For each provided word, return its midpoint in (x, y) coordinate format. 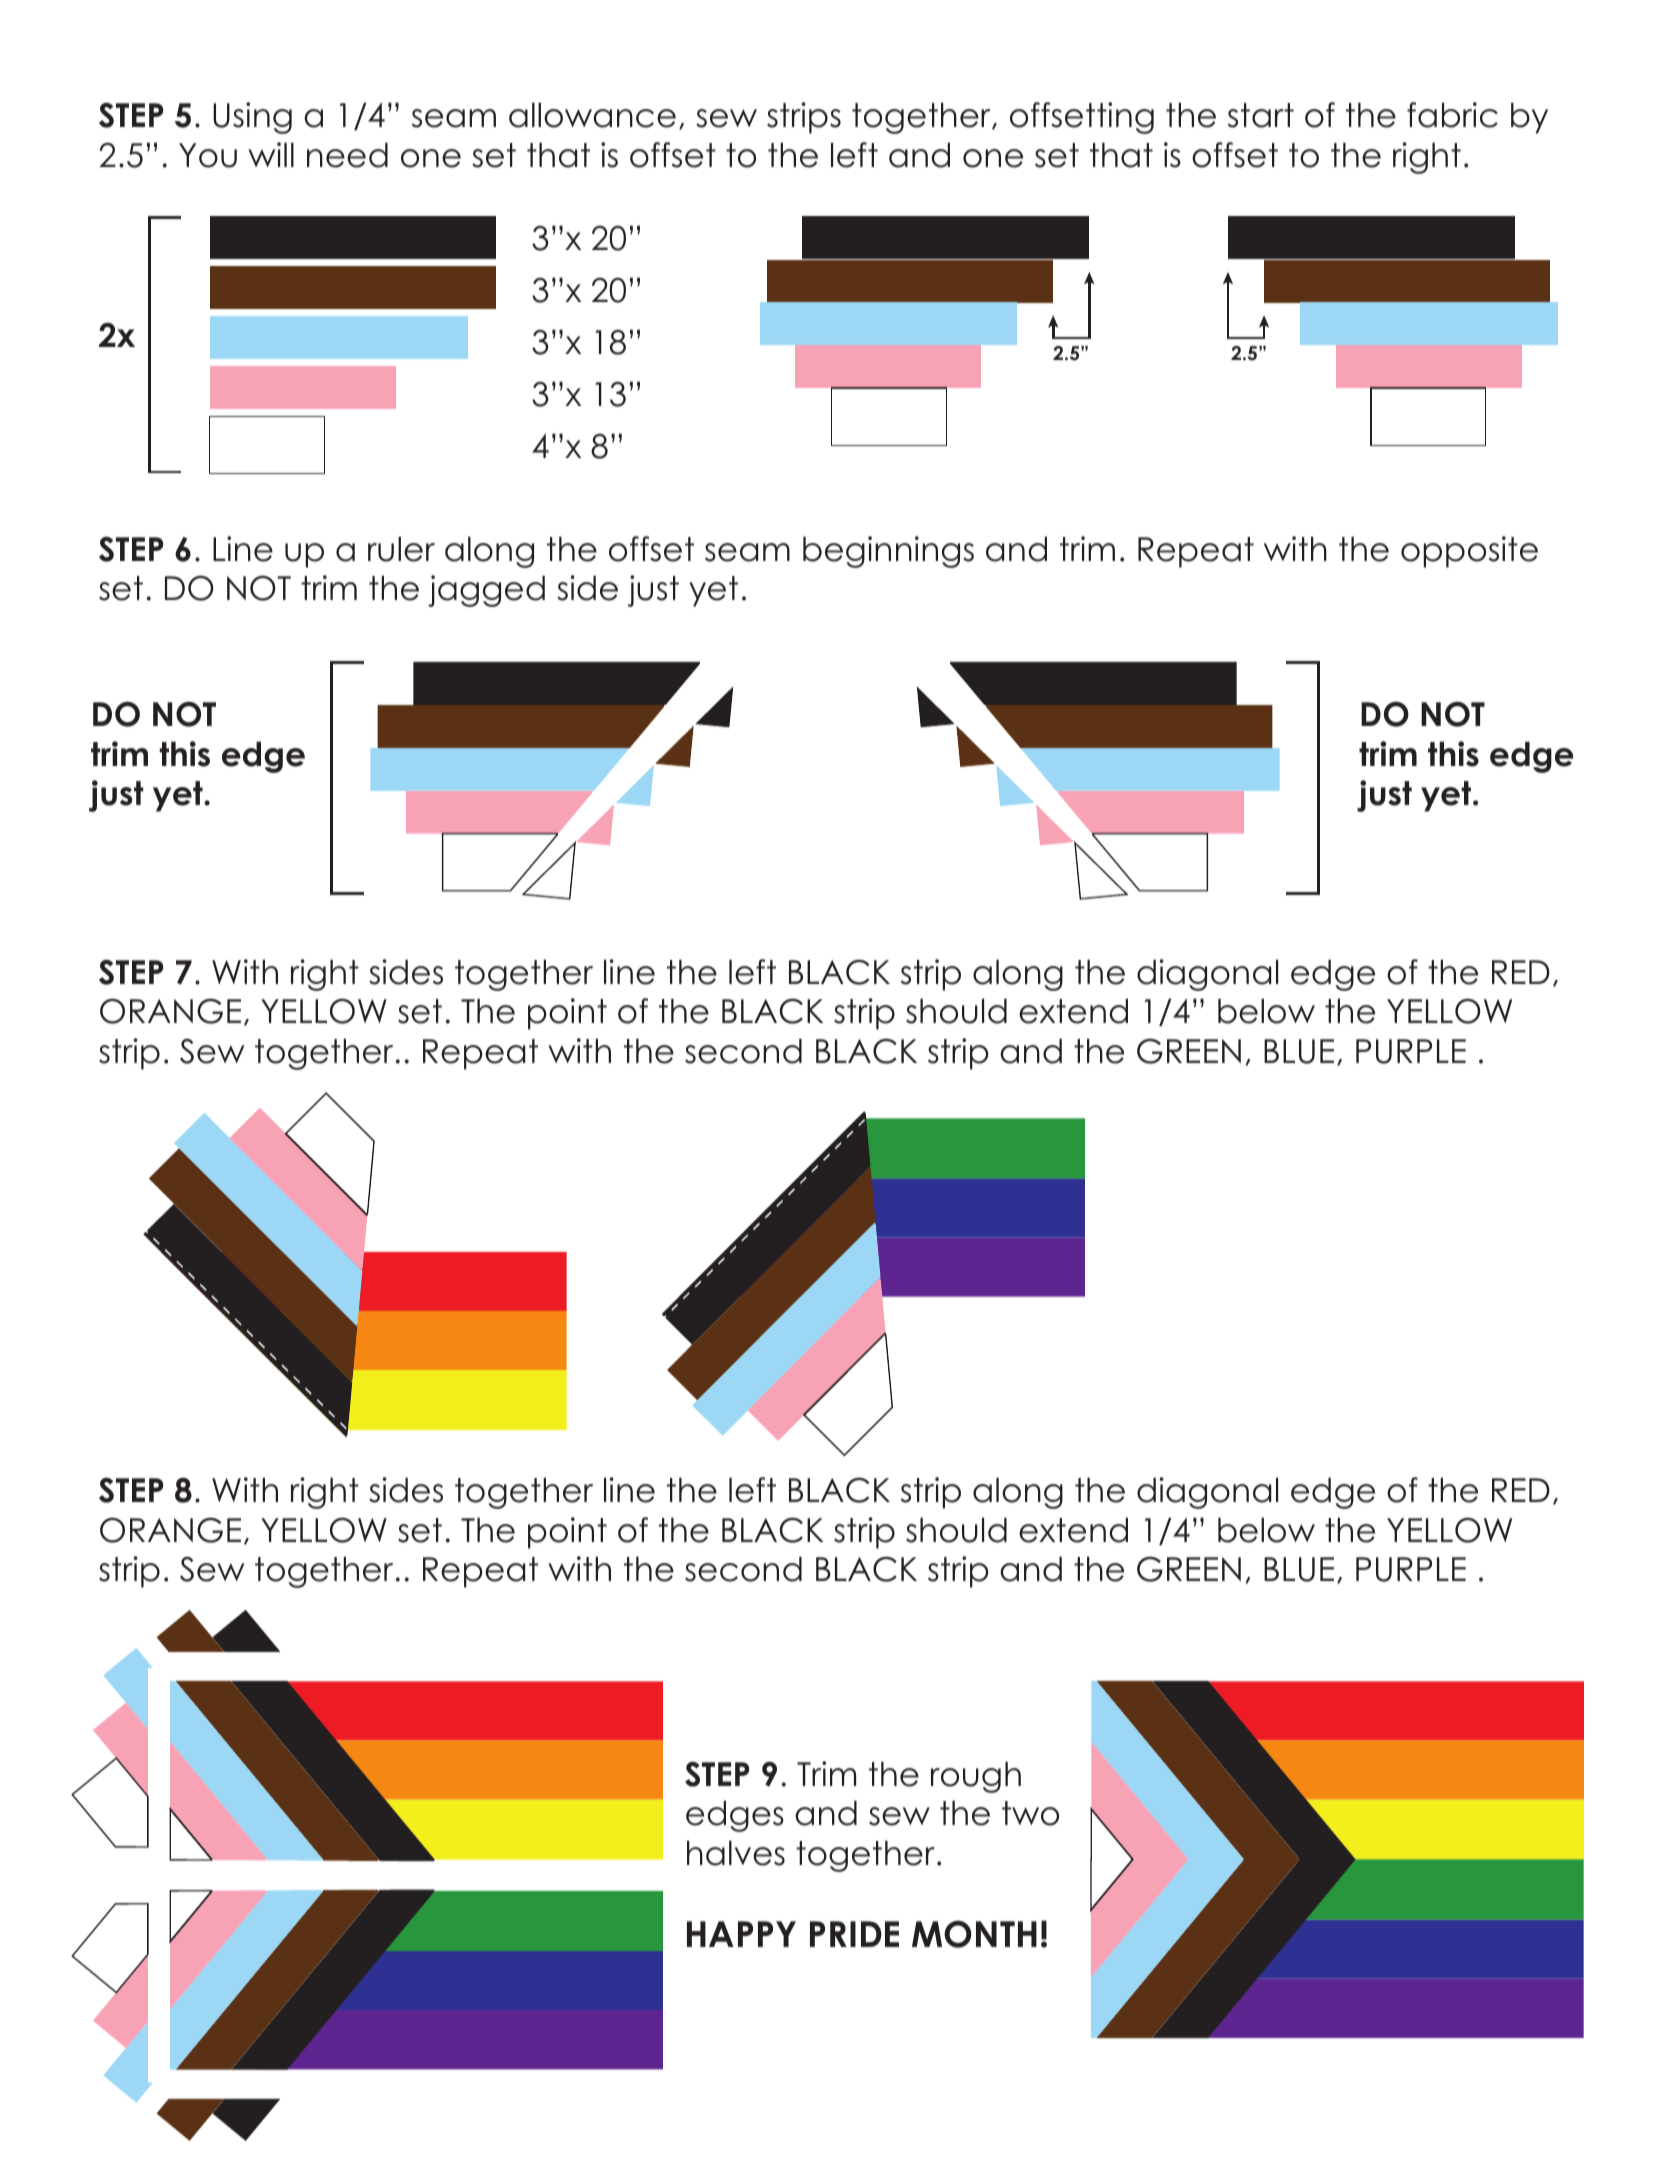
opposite (1469, 552)
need (347, 155)
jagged (486, 591)
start (1261, 115)
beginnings (888, 552)
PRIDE (854, 1934)
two (1030, 1813)
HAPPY (741, 1934)
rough (976, 1777)
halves (736, 1853)
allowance (592, 115)
